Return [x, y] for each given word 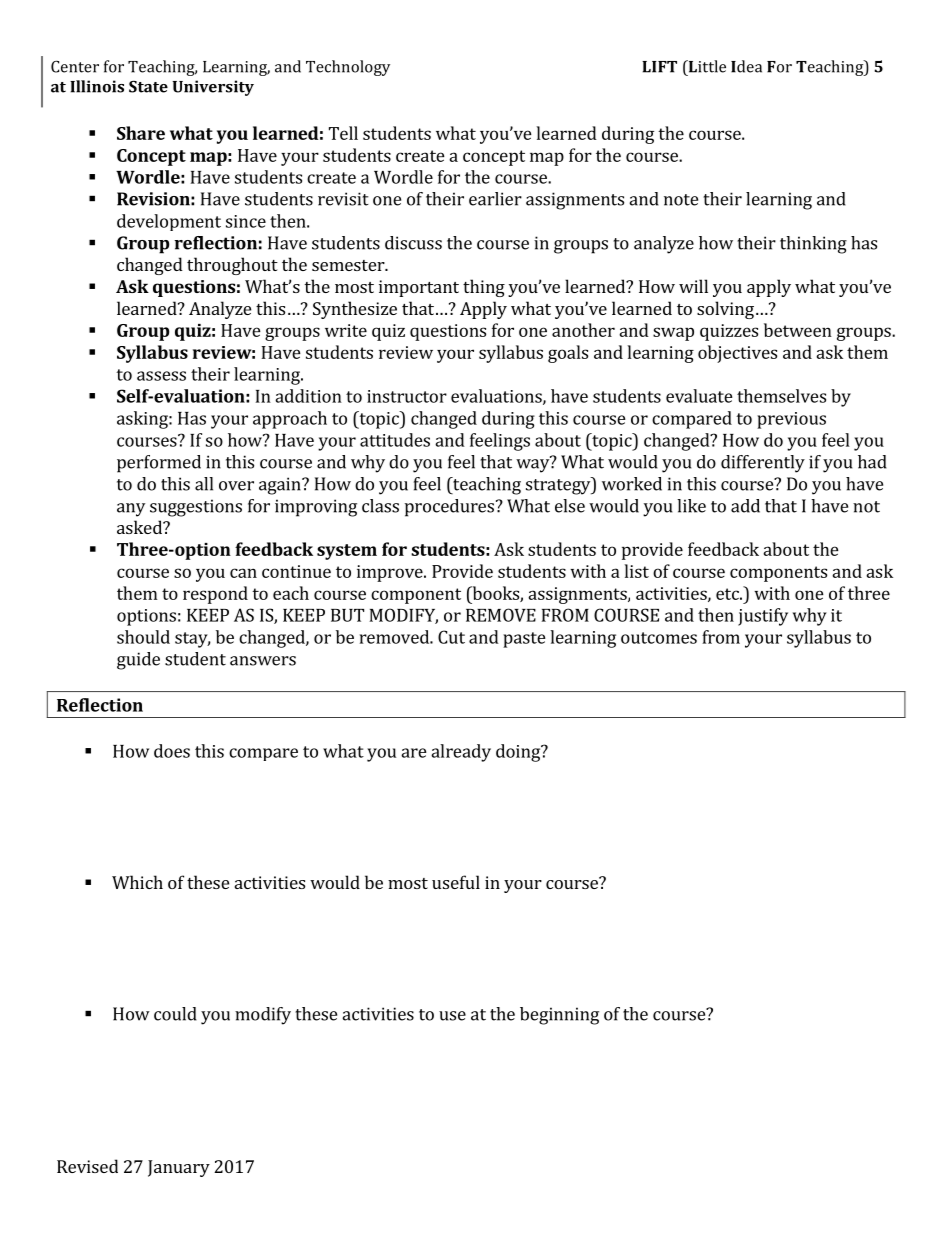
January [179, 1168]
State [148, 86]
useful [456, 882]
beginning [559, 1016]
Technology [348, 68]
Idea [746, 66]
